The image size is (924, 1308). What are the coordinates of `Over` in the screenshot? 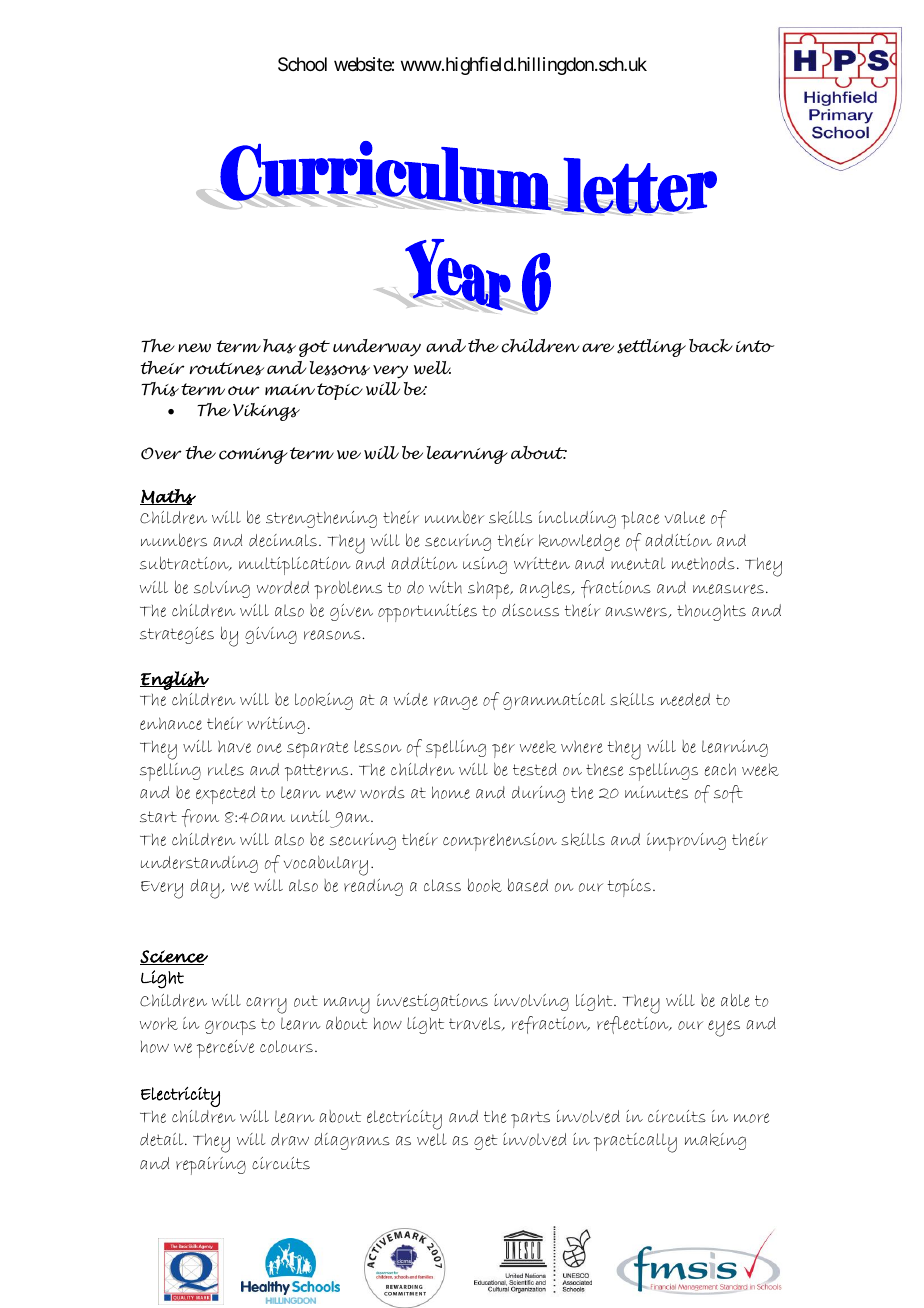 It's located at (161, 453).
